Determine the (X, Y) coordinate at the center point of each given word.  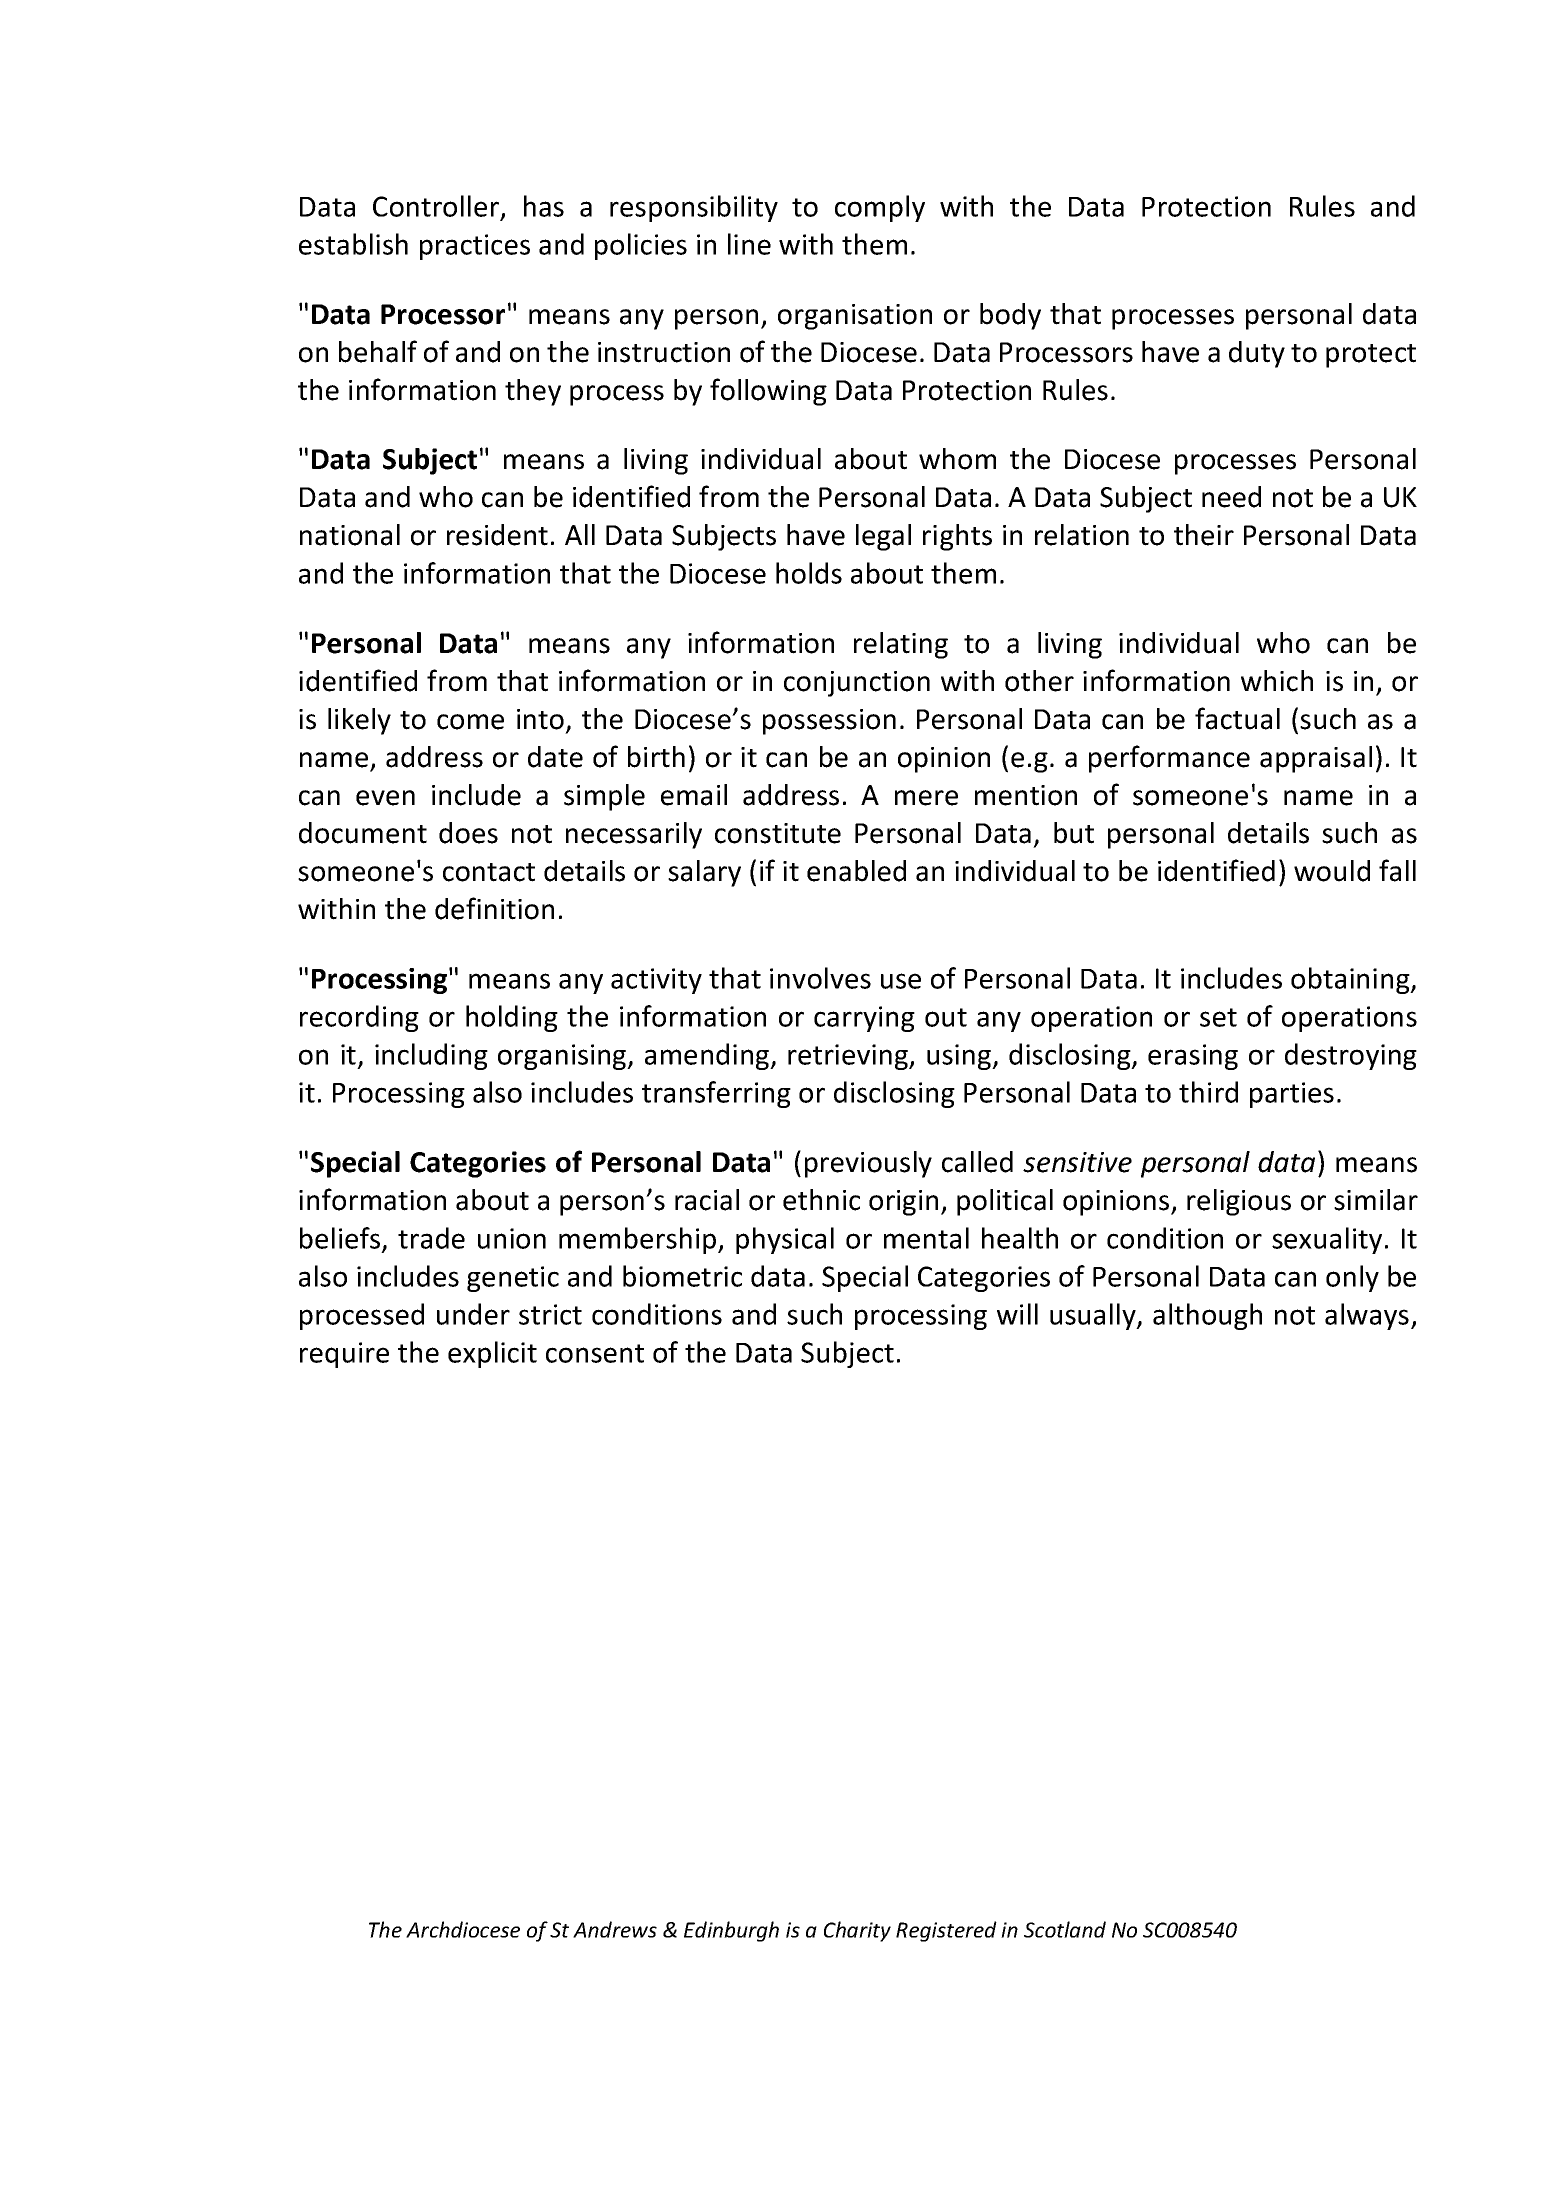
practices (475, 247)
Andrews (615, 1929)
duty (1257, 354)
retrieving (849, 1057)
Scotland (1065, 1929)
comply (880, 208)
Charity (857, 1931)
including (431, 1056)
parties (1292, 1095)
